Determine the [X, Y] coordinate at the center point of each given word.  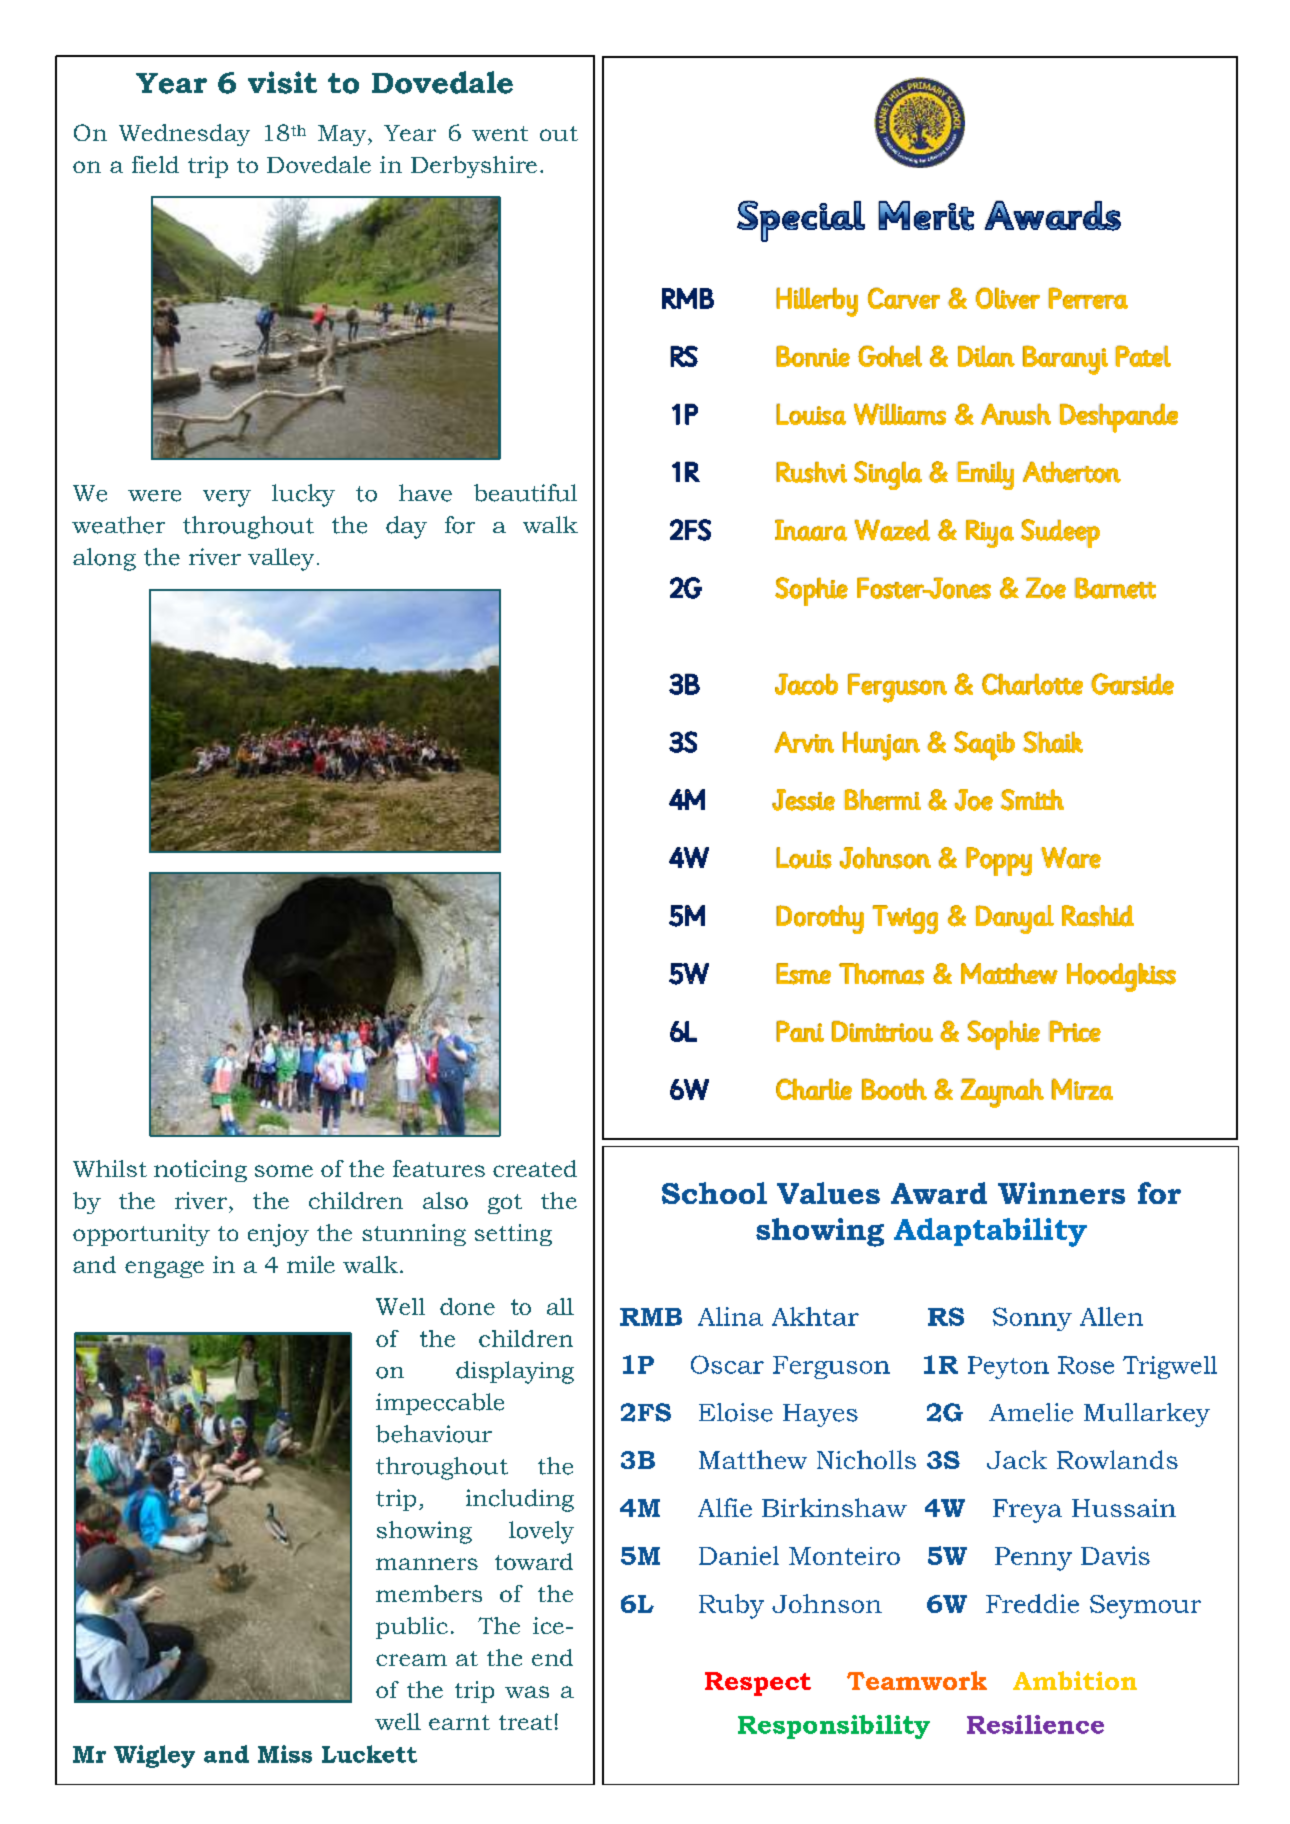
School [714, 1193]
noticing [200, 1171]
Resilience [1035, 1724]
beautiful [525, 493]
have [425, 493]
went [500, 133]
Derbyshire [474, 167]
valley [281, 559]
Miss [285, 1754]
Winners [1061, 1193]
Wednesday [184, 135]
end [552, 1657]
